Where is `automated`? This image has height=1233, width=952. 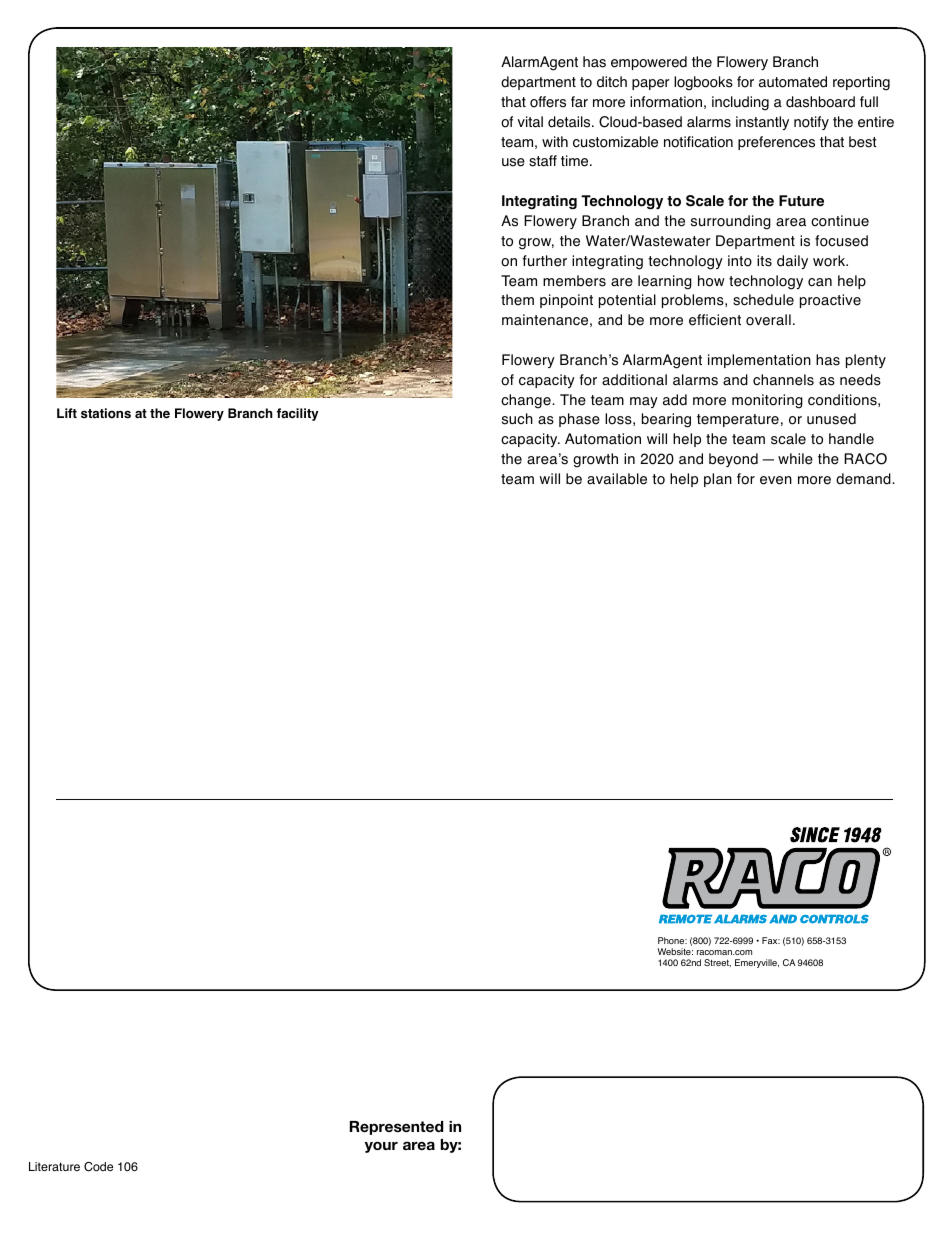
automated is located at coordinates (793, 82).
